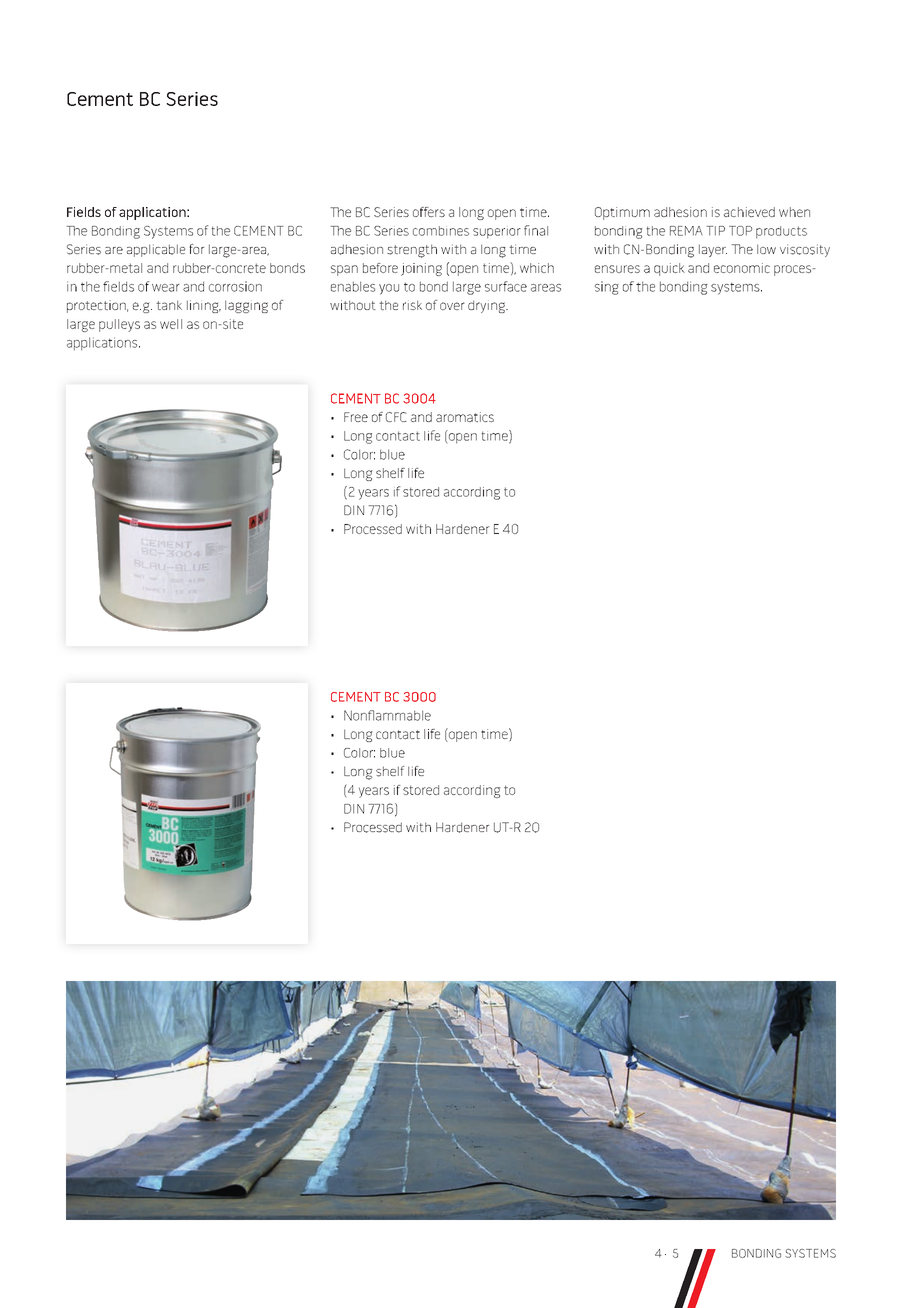  I want to click on Free, so click(356, 417).
